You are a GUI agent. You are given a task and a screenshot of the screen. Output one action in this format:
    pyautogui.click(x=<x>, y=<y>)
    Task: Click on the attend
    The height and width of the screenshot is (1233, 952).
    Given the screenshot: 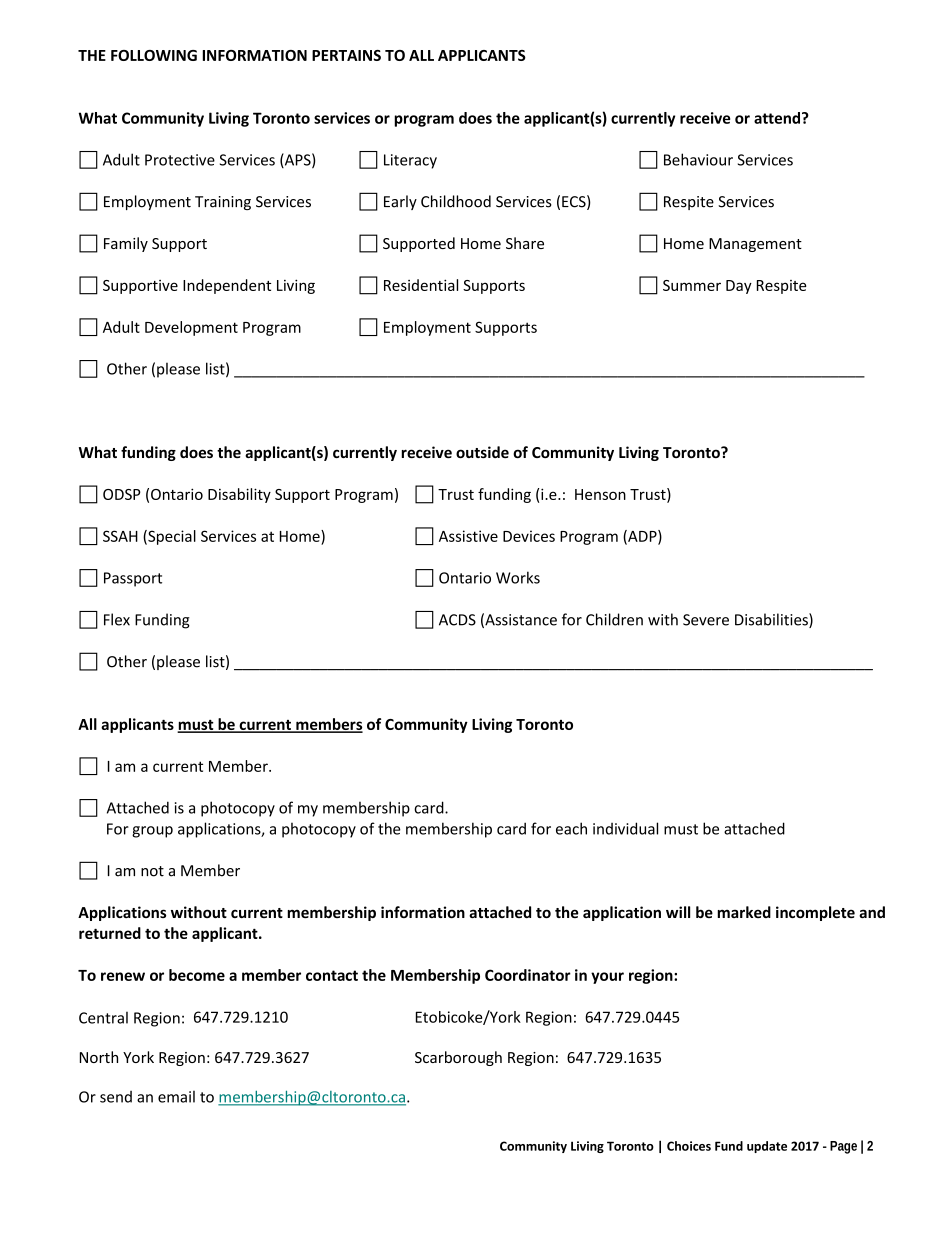 What is the action you would take?
    pyautogui.click(x=777, y=118)
